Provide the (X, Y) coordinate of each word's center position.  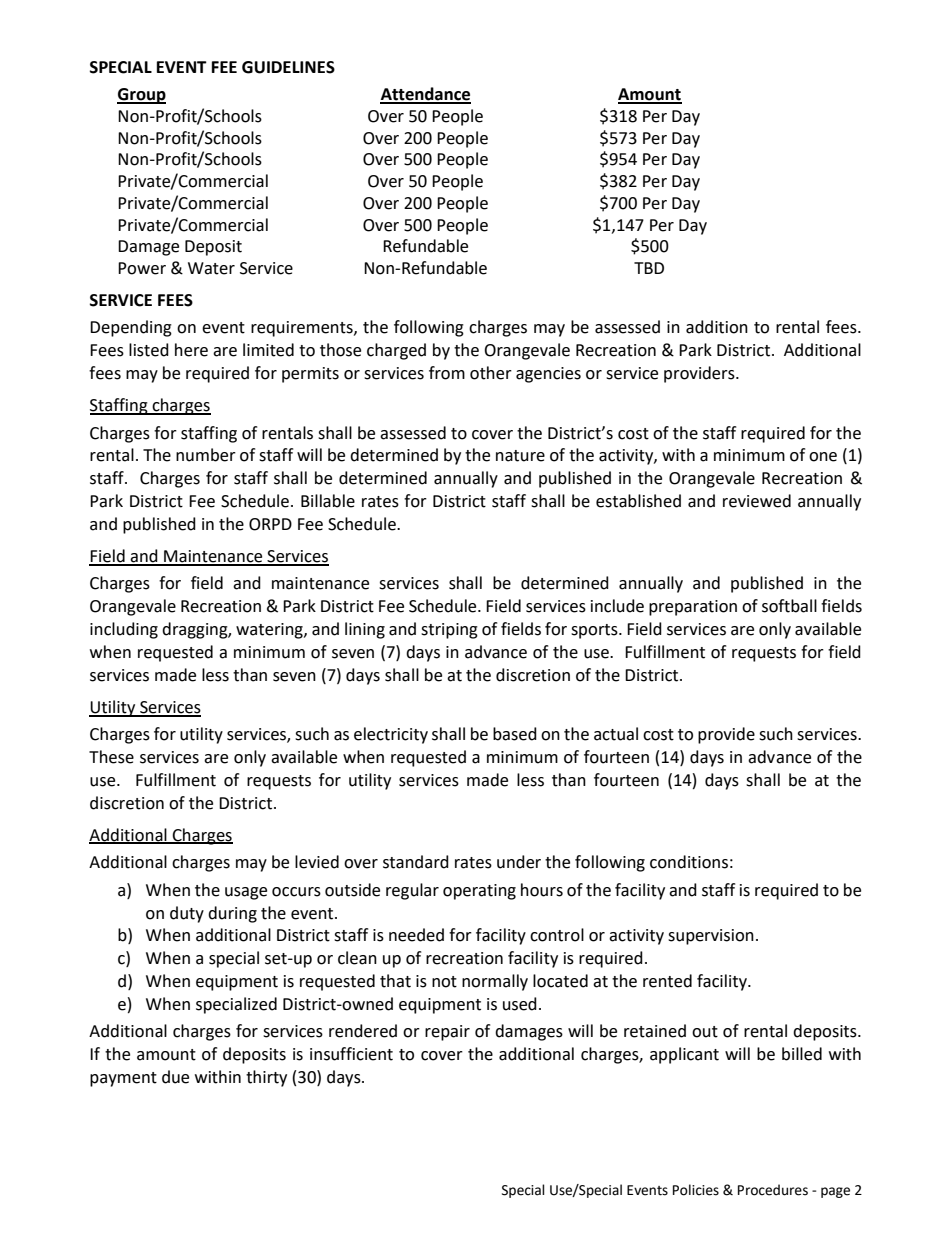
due (175, 1077)
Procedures (773, 1190)
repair (447, 1033)
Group (141, 96)
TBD (649, 268)
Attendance (425, 95)
